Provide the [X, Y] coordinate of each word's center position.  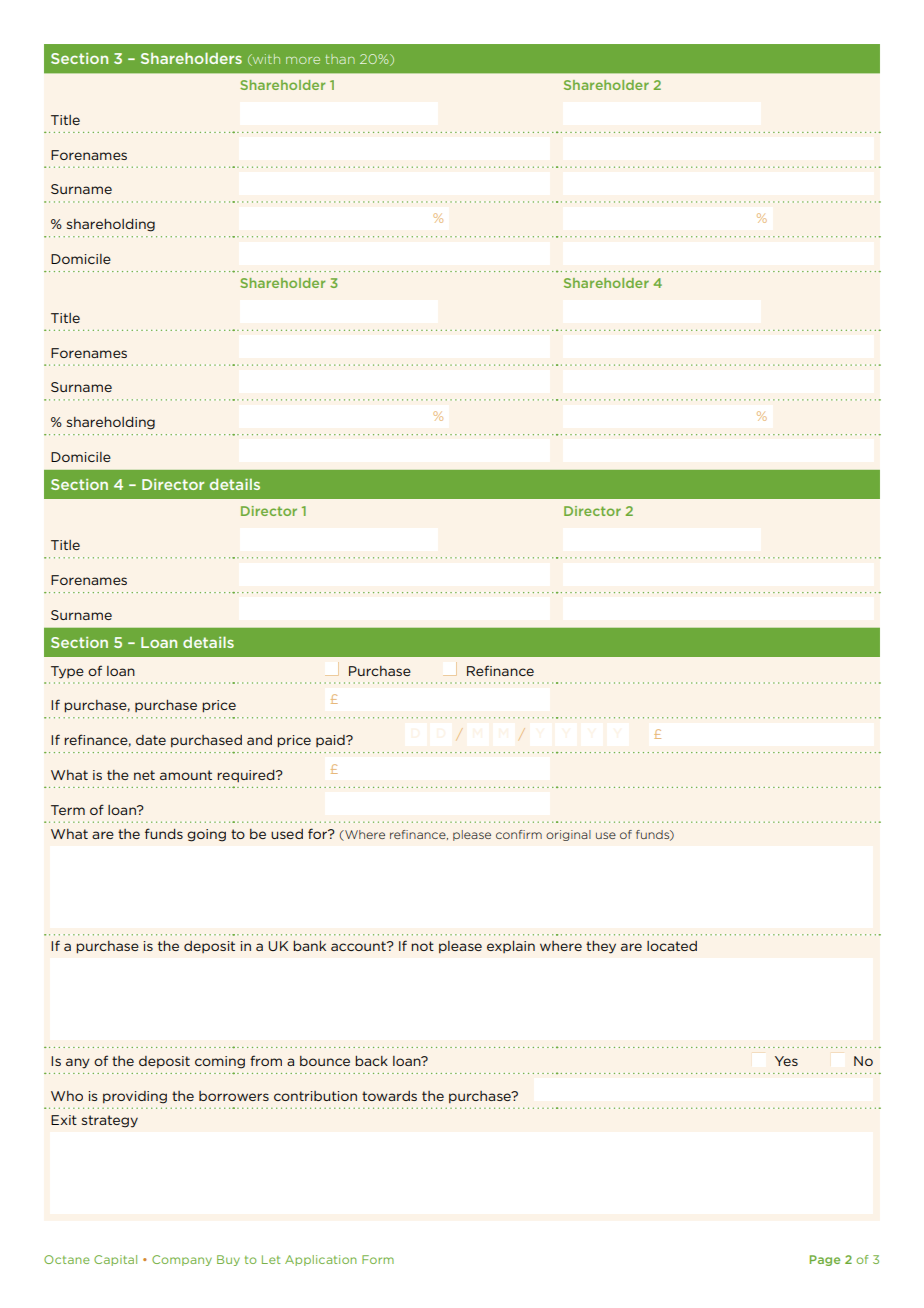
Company [182, 1260]
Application [321, 1260]
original [568, 835]
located [672, 946]
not [422, 946]
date [151, 740]
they [601, 947]
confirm [519, 834]
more [303, 60]
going [206, 835]
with [265, 60]
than [340, 59]
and [259, 740]
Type [67, 672]
